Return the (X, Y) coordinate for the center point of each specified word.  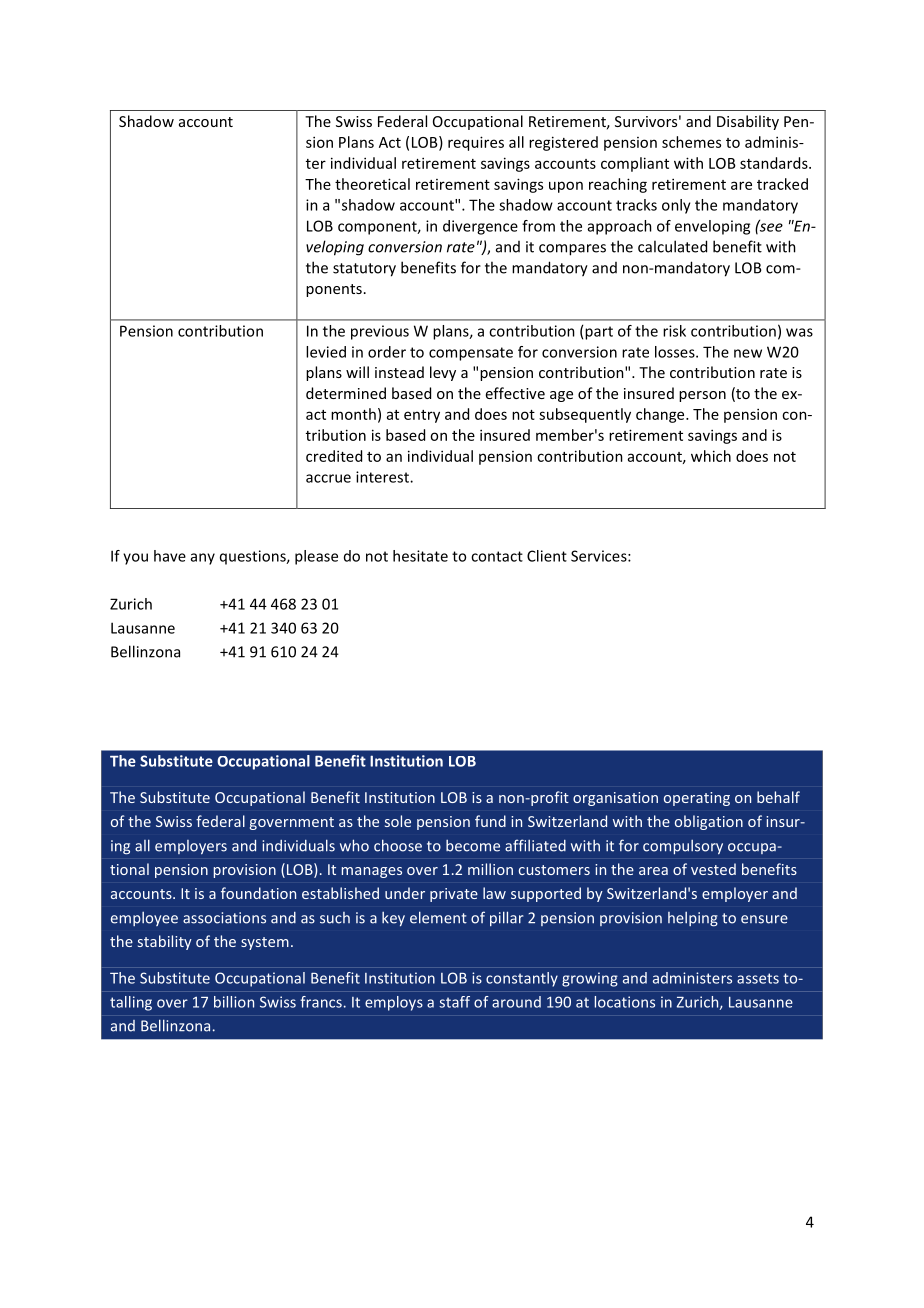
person (702, 396)
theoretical (372, 184)
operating (697, 799)
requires (476, 143)
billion (234, 1002)
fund (490, 821)
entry (422, 416)
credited (334, 456)
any (203, 559)
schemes (691, 142)
